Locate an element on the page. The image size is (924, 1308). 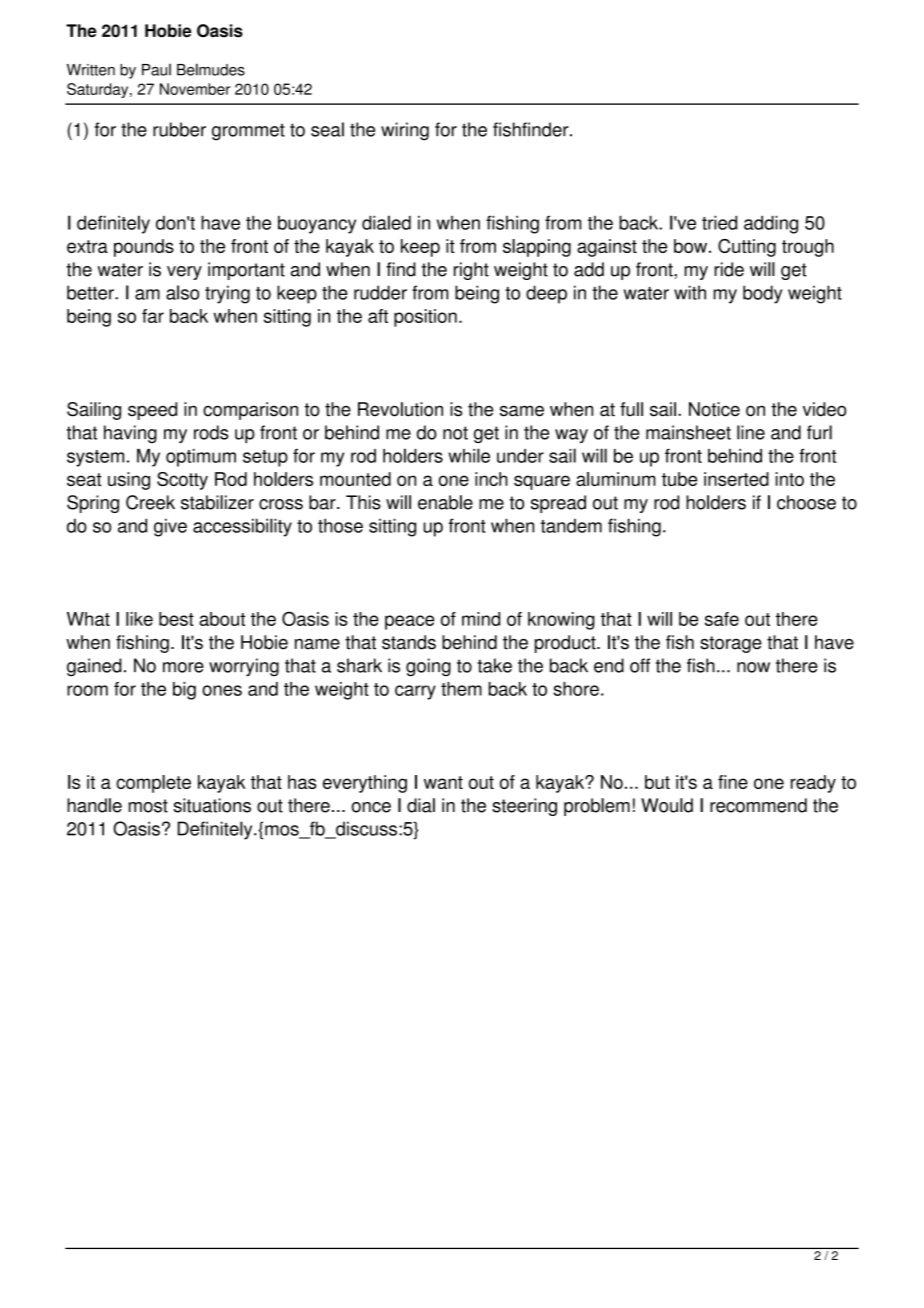
while is located at coordinates (469, 455).
